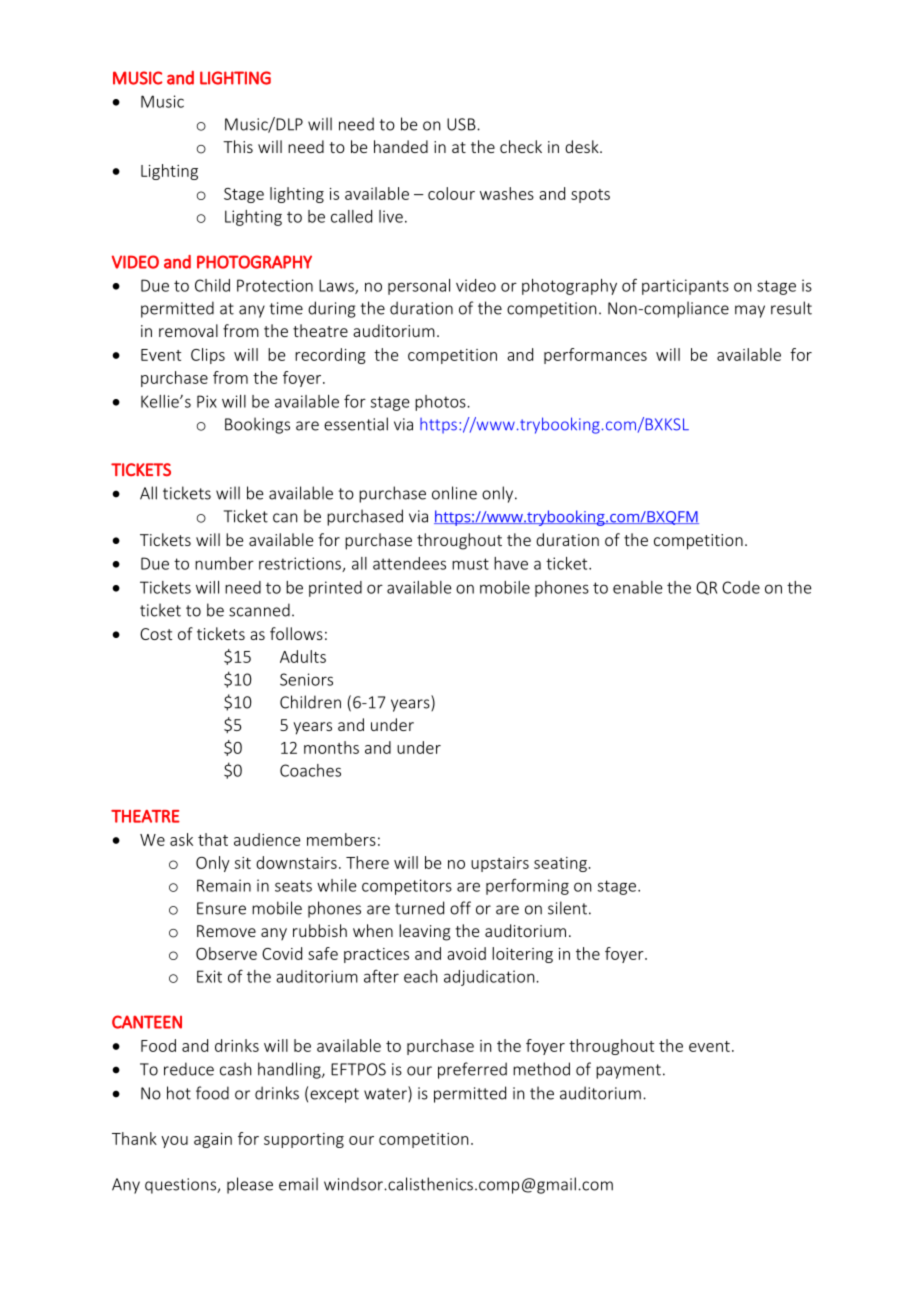 The height and width of the screenshot is (1308, 924). Describe the element at coordinates (628, 1071) in the screenshot. I see `payment` at that location.
